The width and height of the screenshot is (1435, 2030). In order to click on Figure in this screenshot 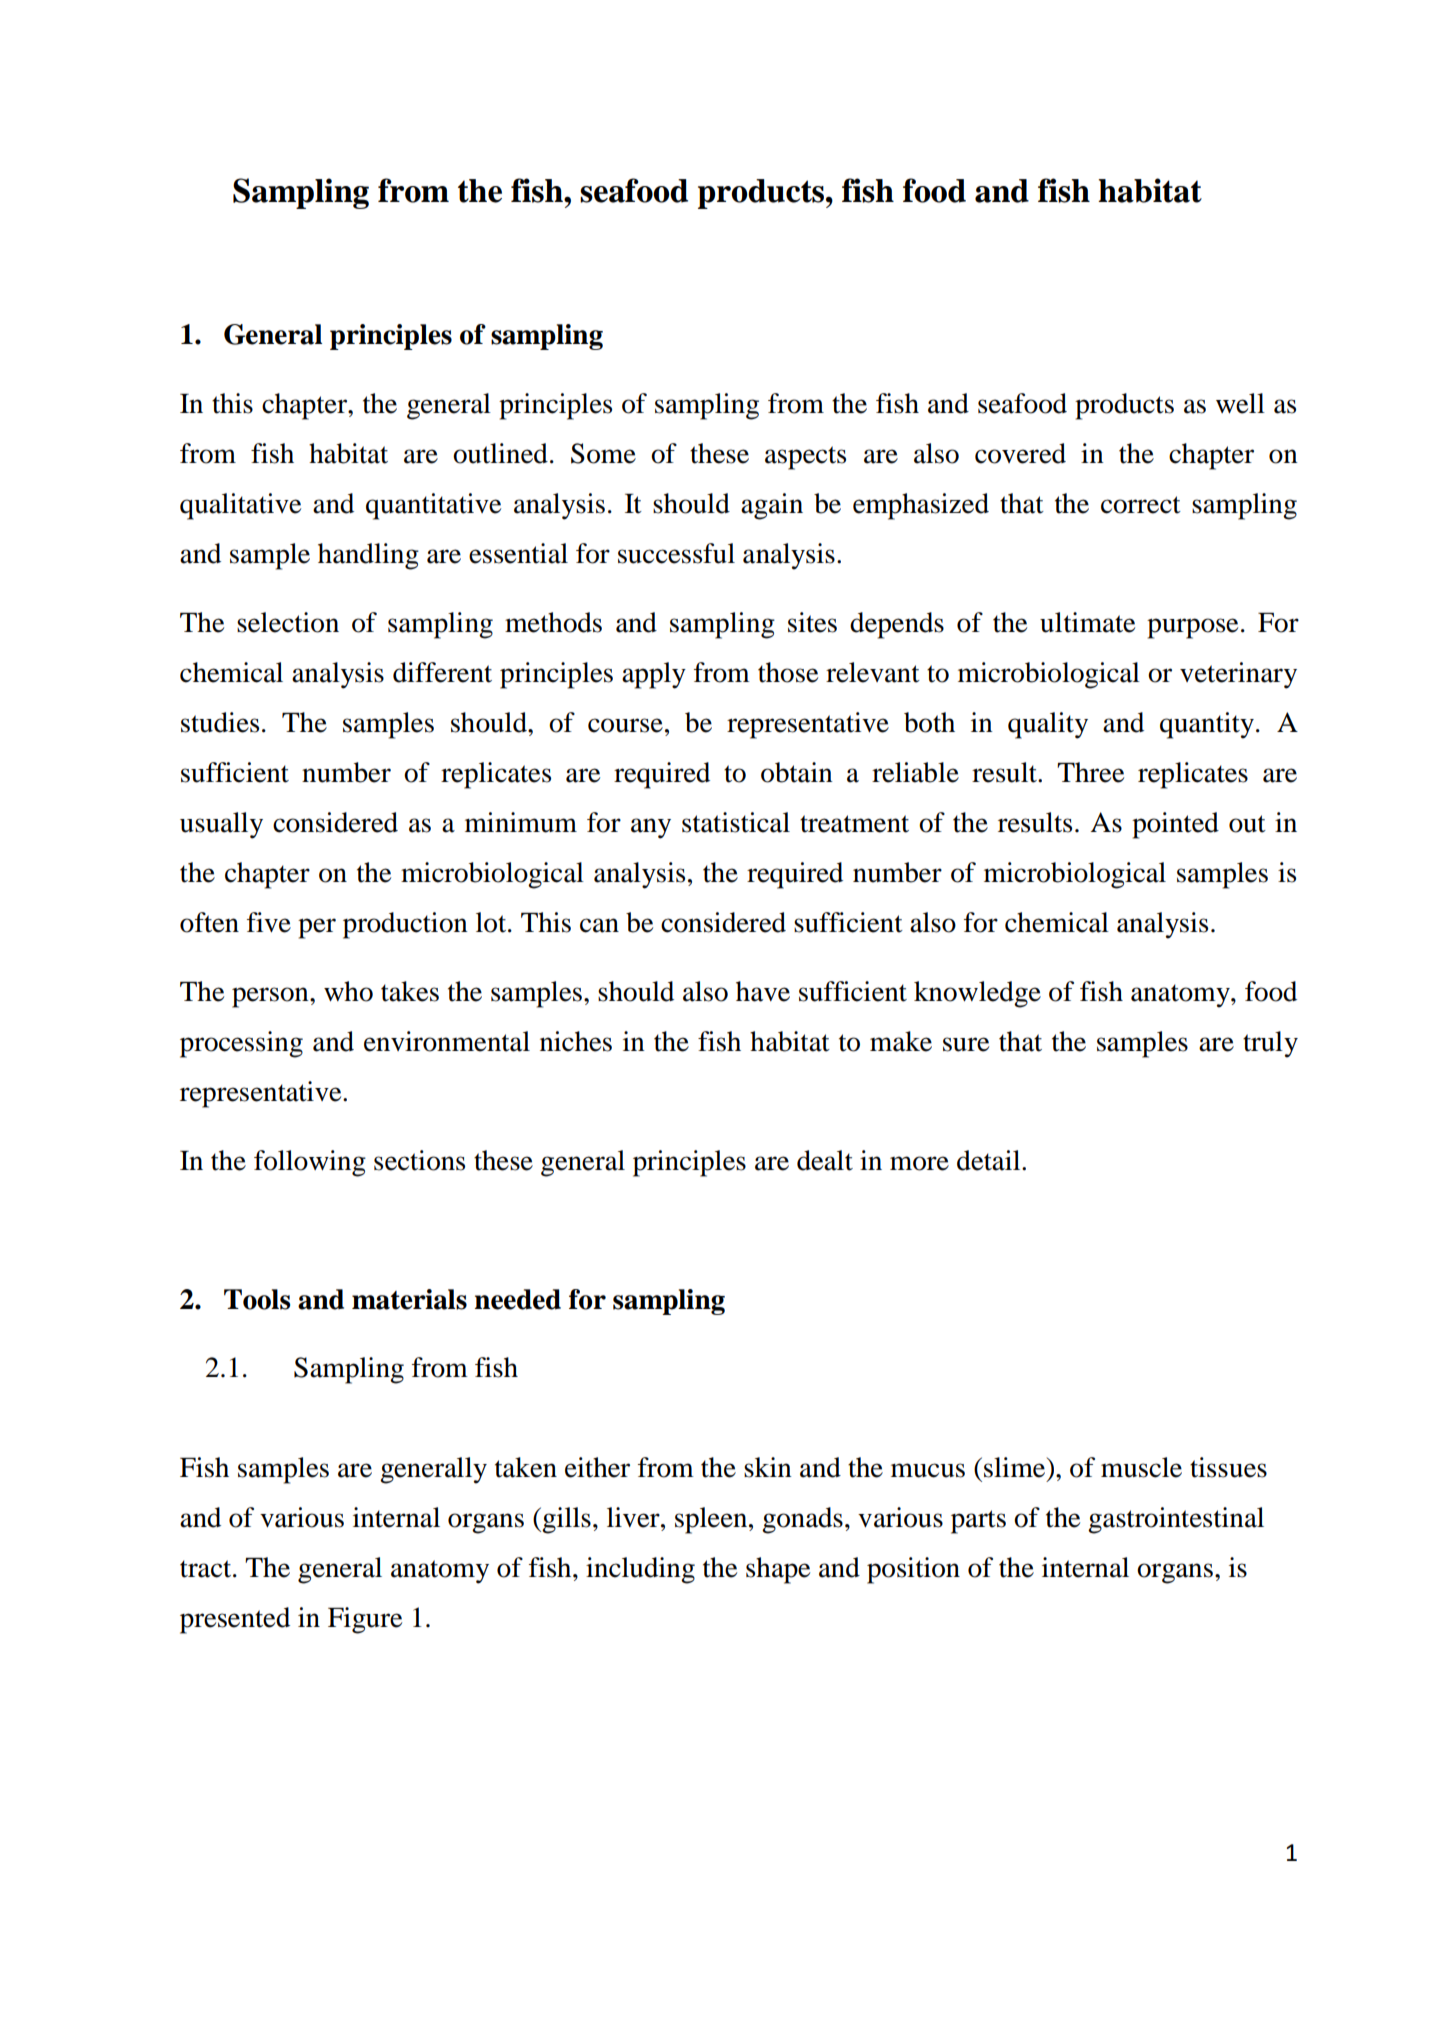, I will do `click(365, 1620)`.
